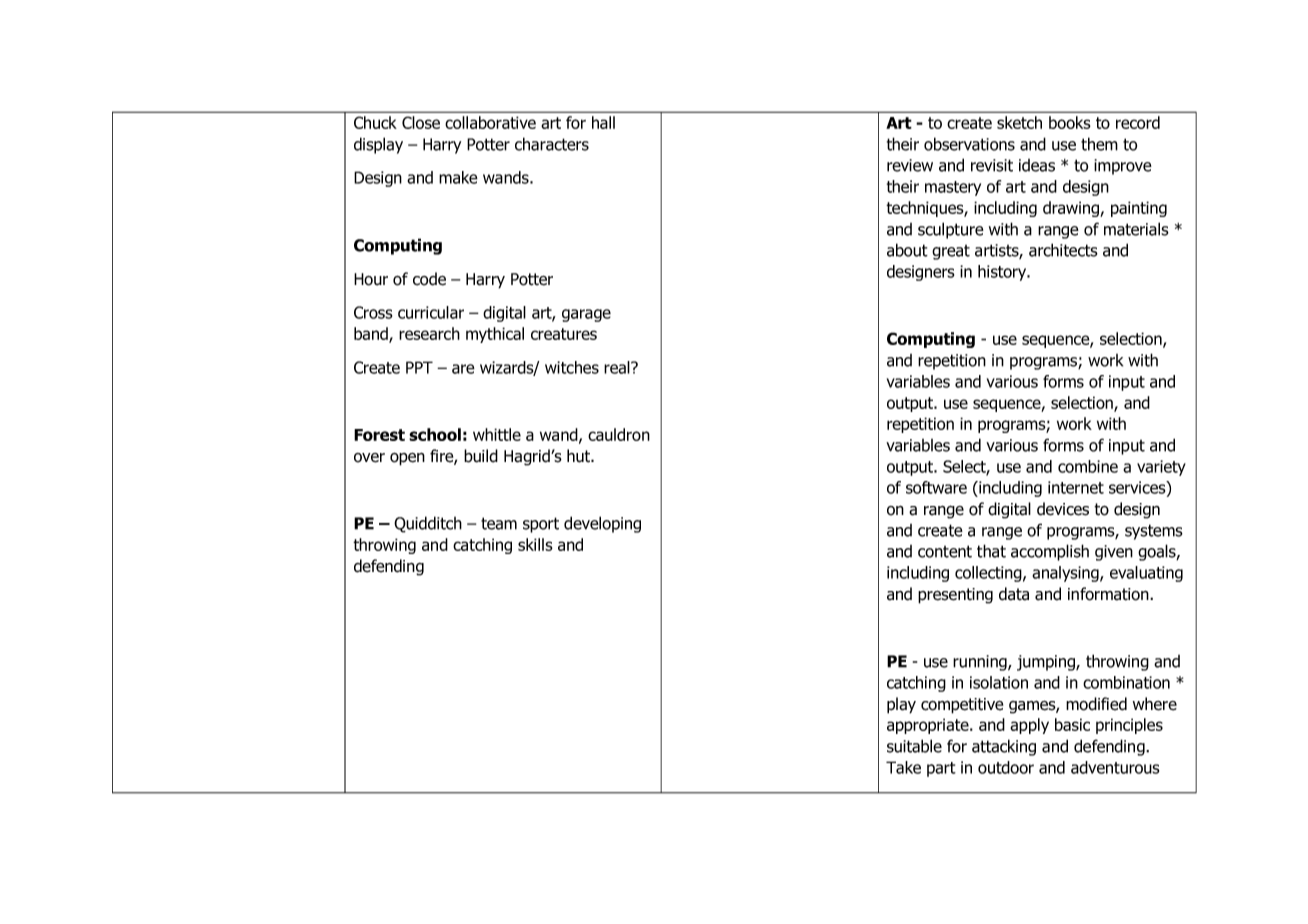  What do you see at coordinates (1004, 747) in the screenshot?
I see `attacking` at bounding box center [1004, 747].
